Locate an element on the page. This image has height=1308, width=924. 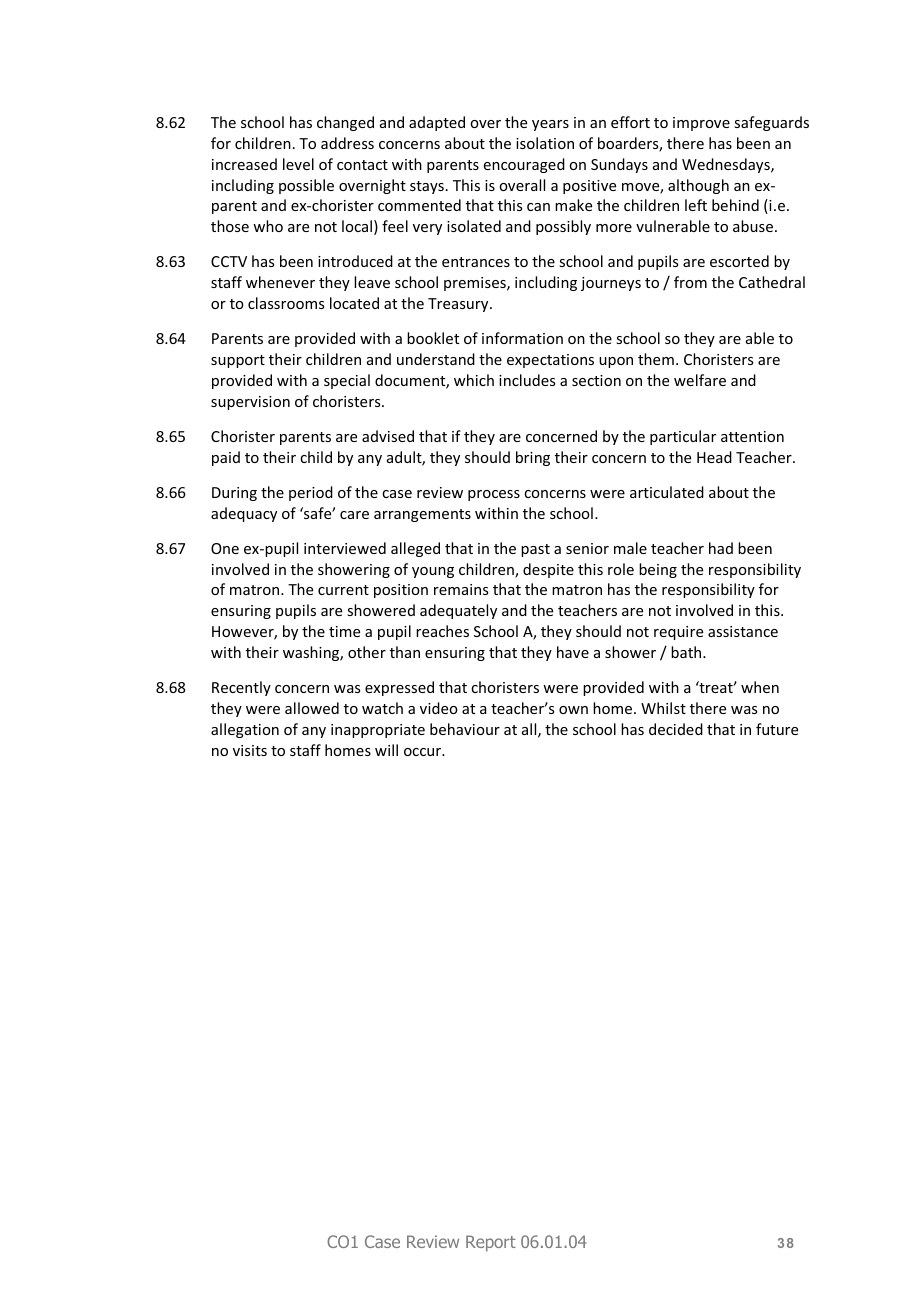
had is located at coordinates (721, 548).
